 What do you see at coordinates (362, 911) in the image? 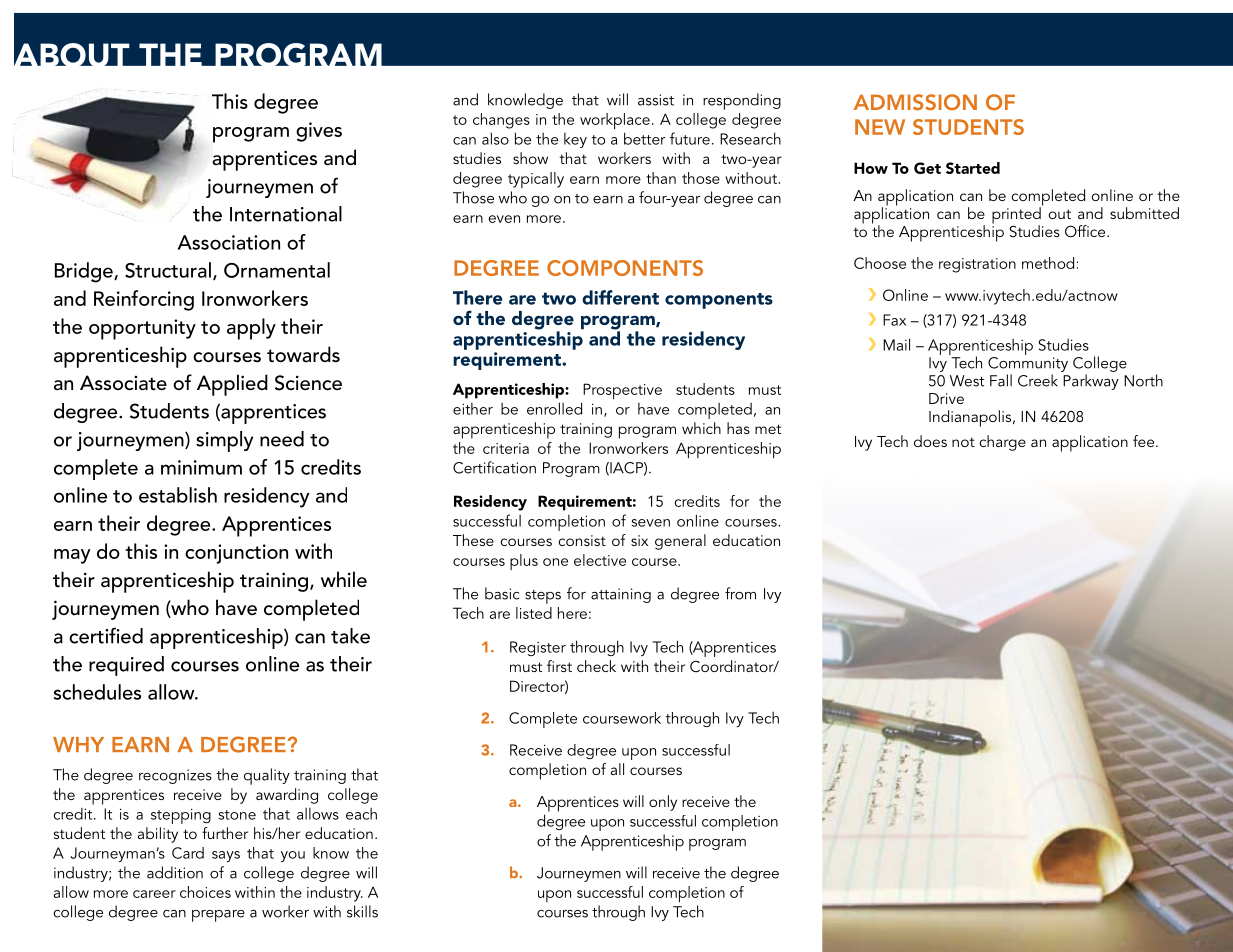
I see `skills` at bounding box center [362, 911].
